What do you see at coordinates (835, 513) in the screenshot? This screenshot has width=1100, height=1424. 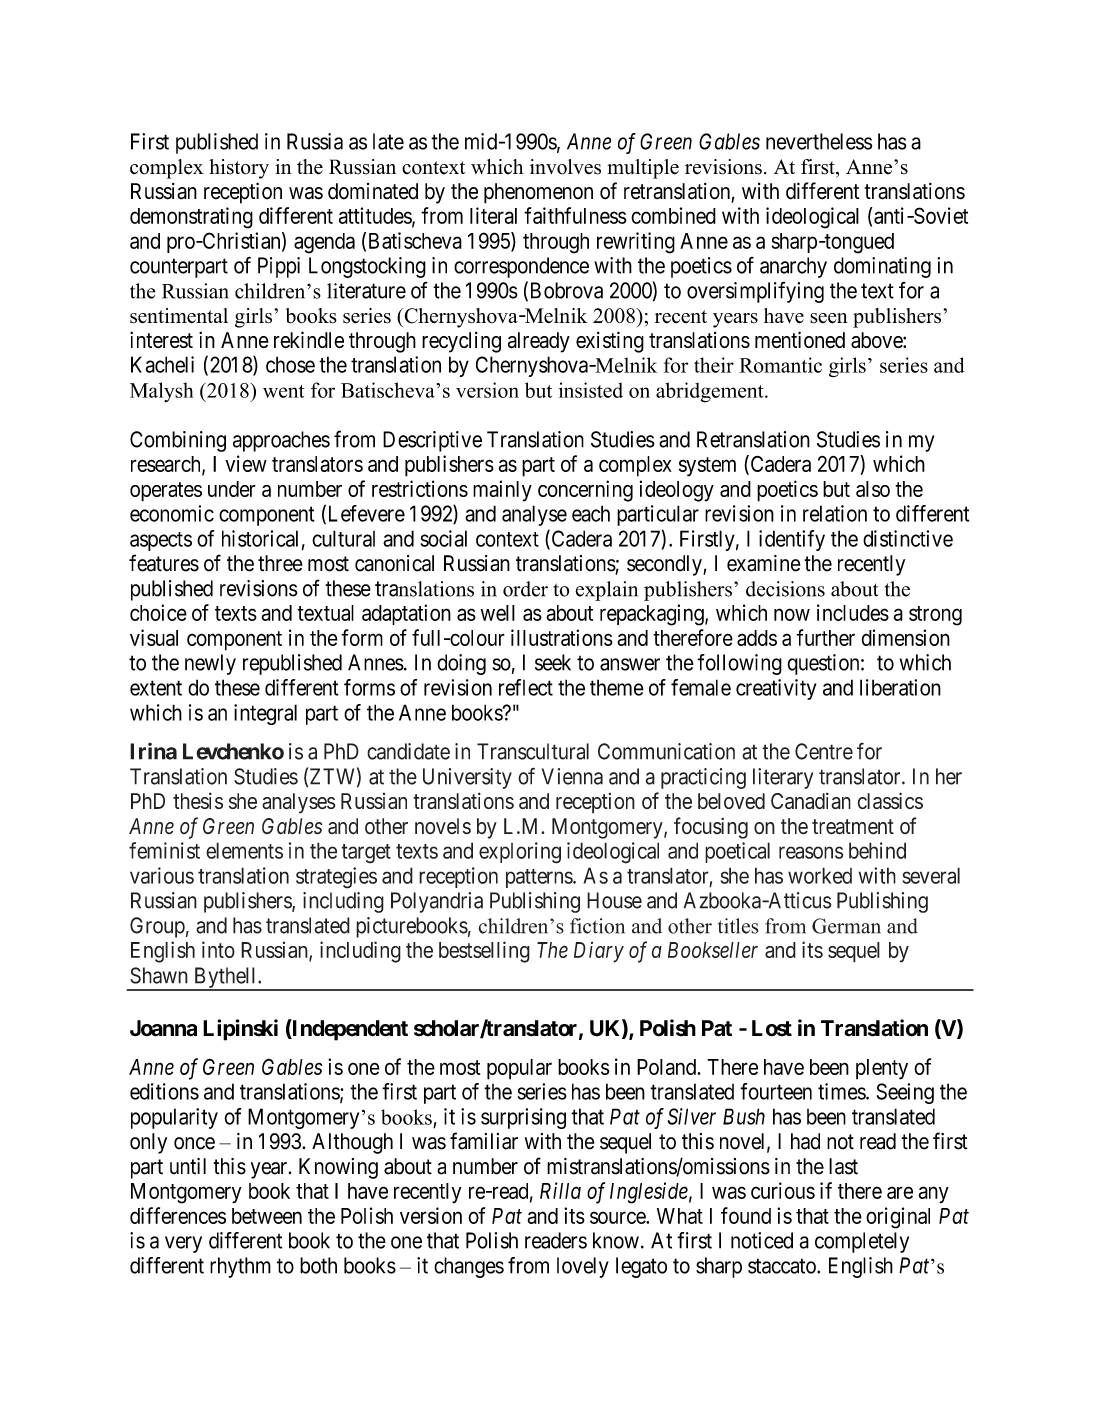 I see `relation` at bounding box center [835, 513].
